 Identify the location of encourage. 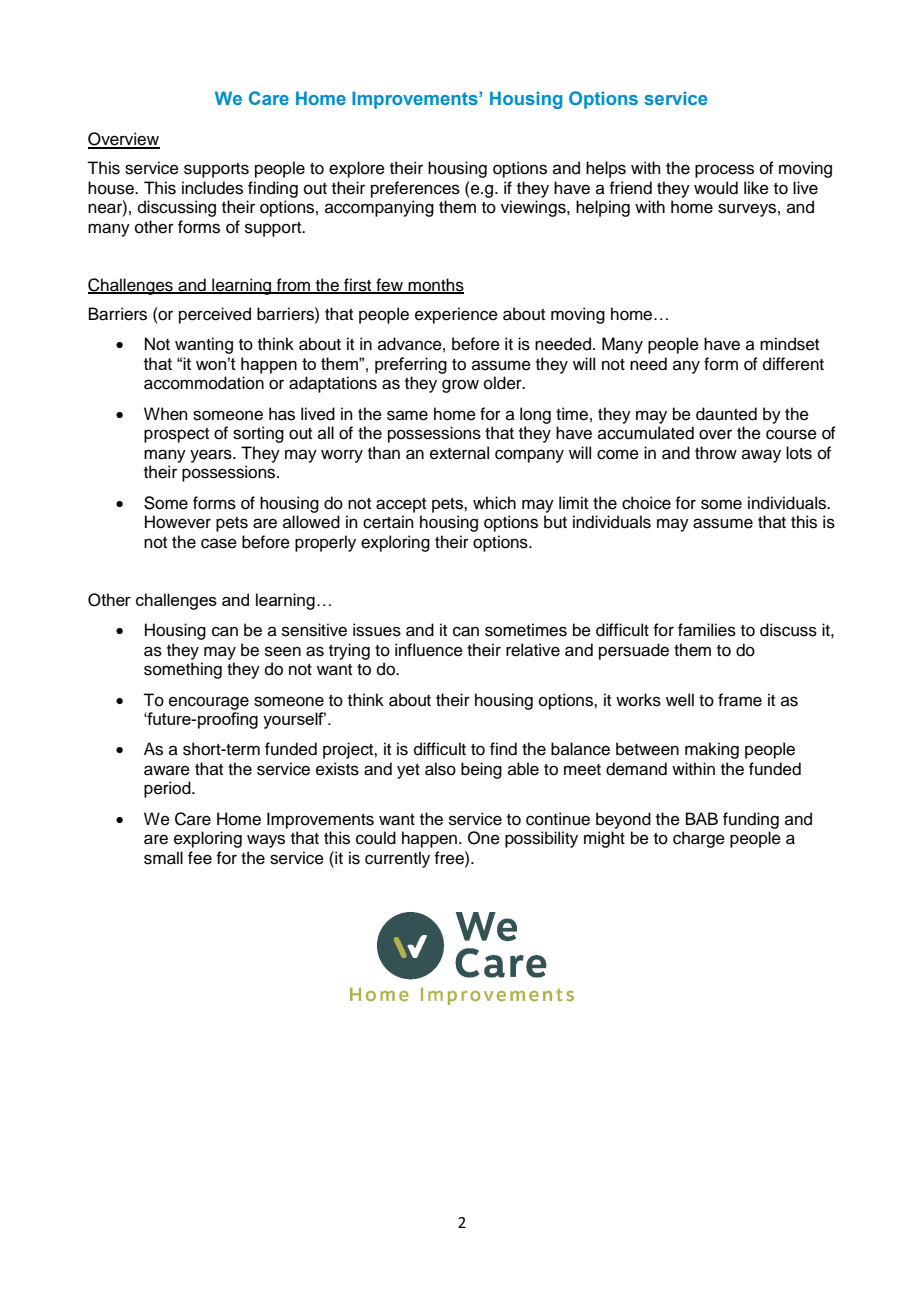
(209, 703).
